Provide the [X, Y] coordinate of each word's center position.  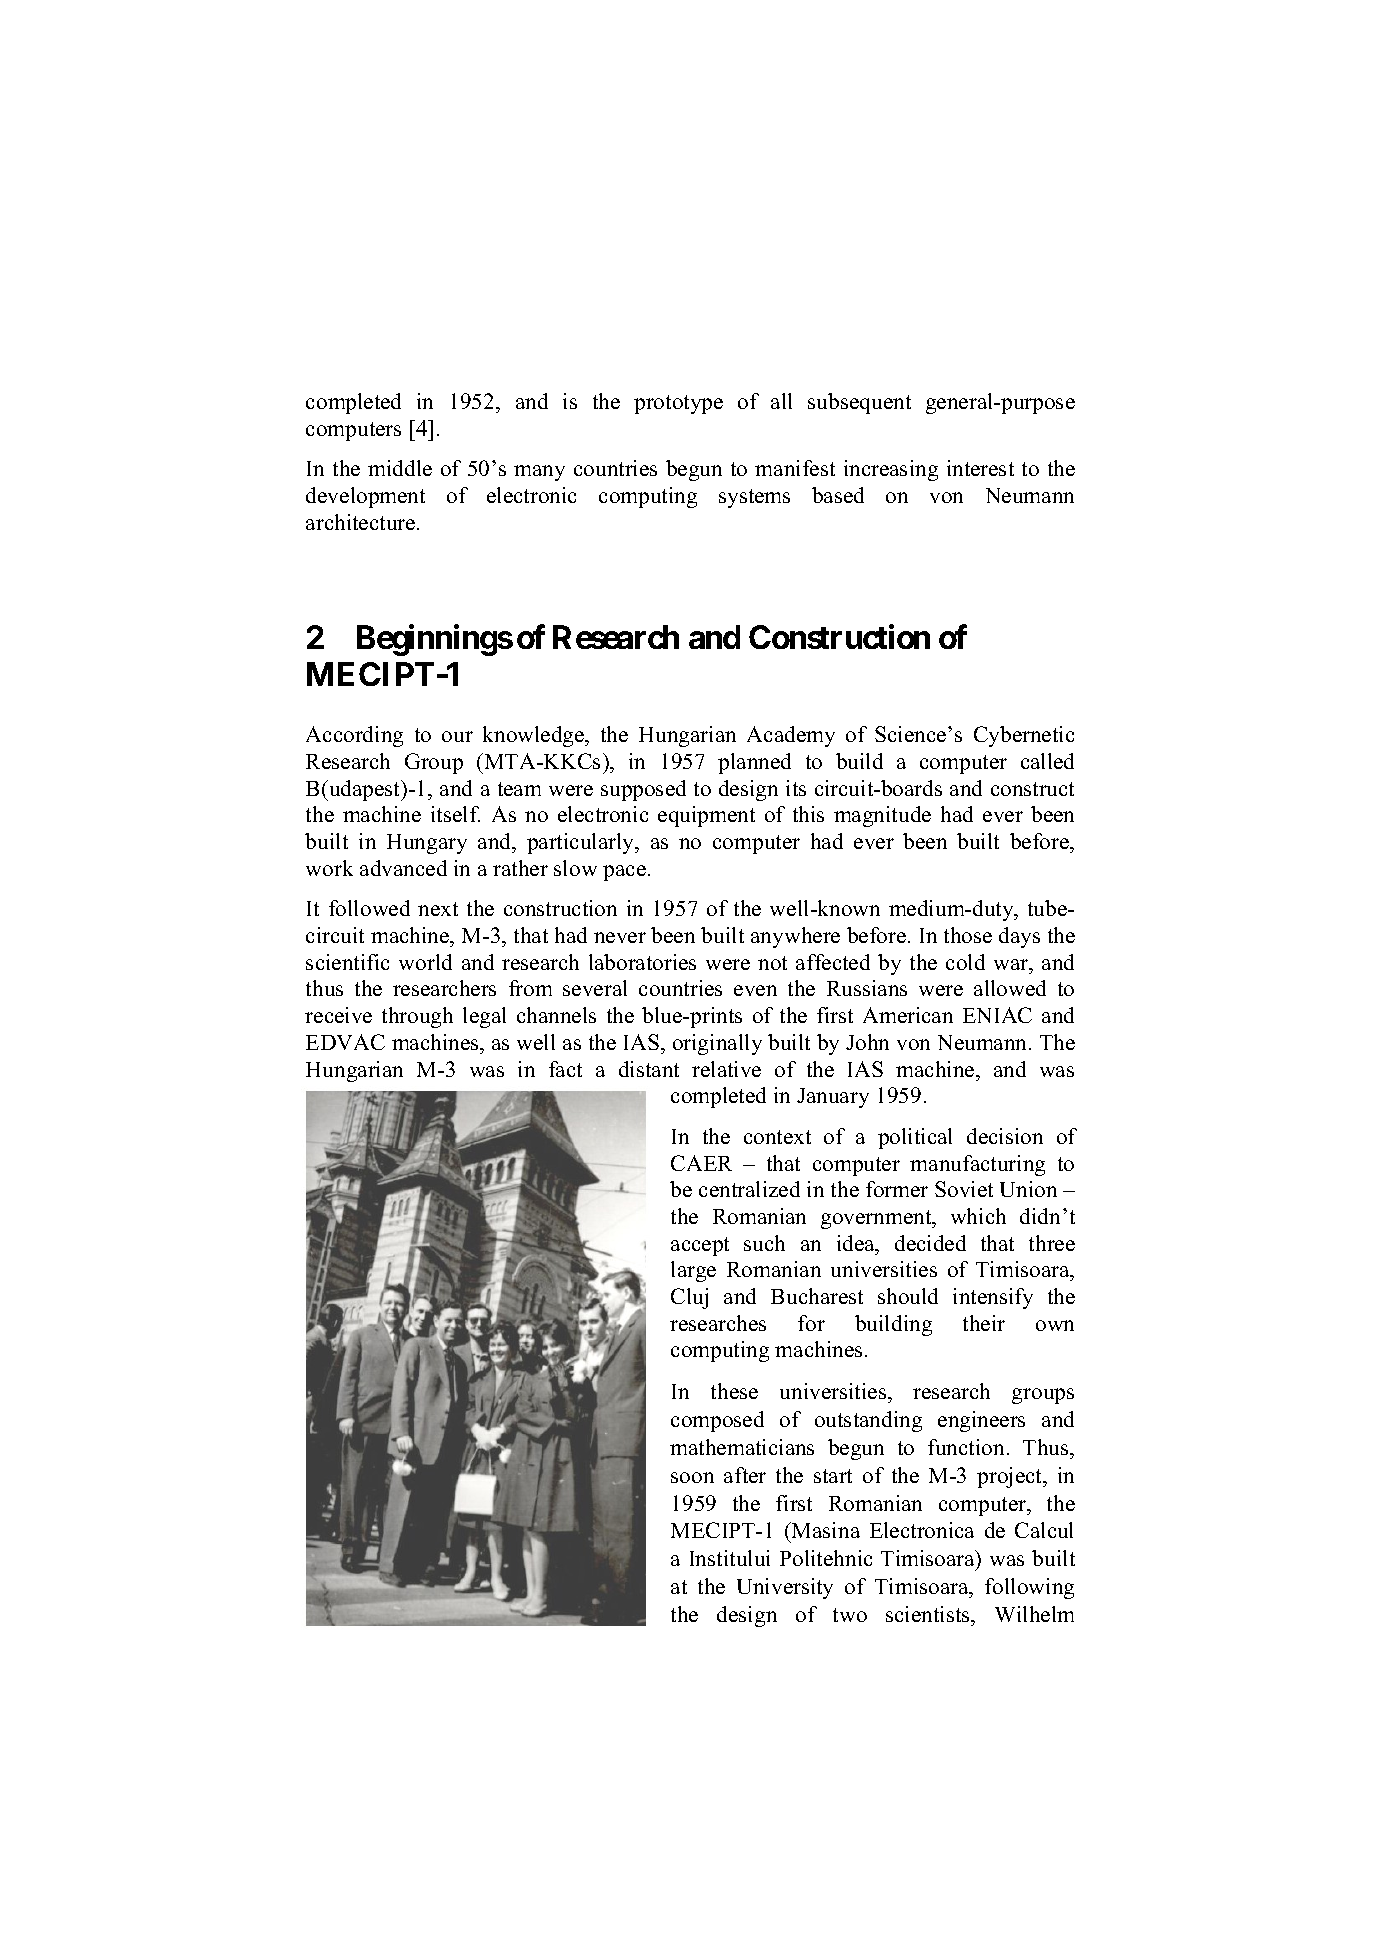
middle [400, 468]
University [785, 1588]
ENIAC [997, 1015]
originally [717, 1044]
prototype [678, 404]
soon [692, 1477]
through [417, 1017]
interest [980, 468]
